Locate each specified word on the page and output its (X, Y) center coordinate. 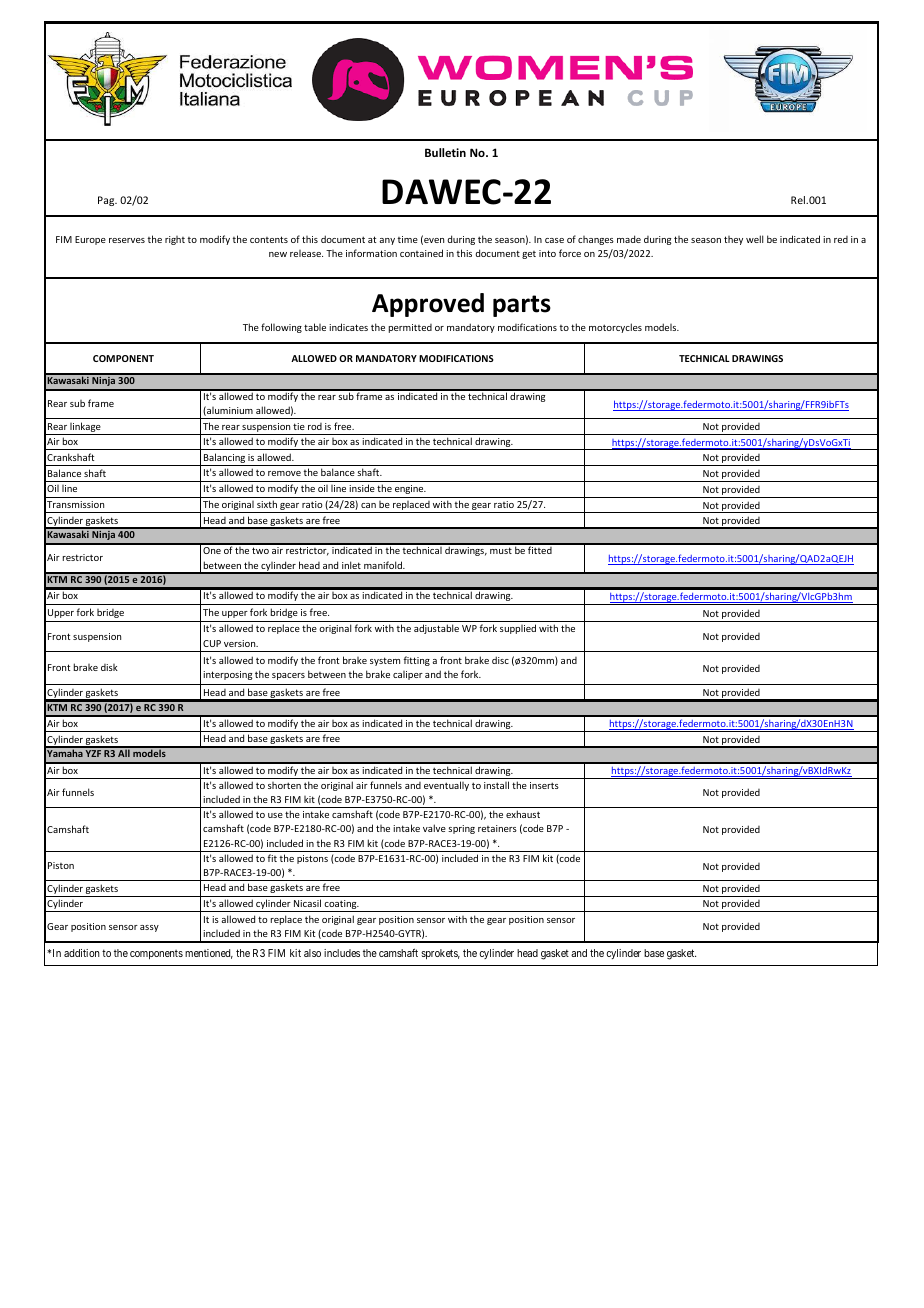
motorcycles (615, 328)
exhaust (523, 814)
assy (149, 928)
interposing (227, 675)
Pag (107, 201)
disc (500, 660)
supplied (518, 629)
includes (342, 953)
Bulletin (445, 152)
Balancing (224, 459)
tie (299, 426)
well (754, 239)
